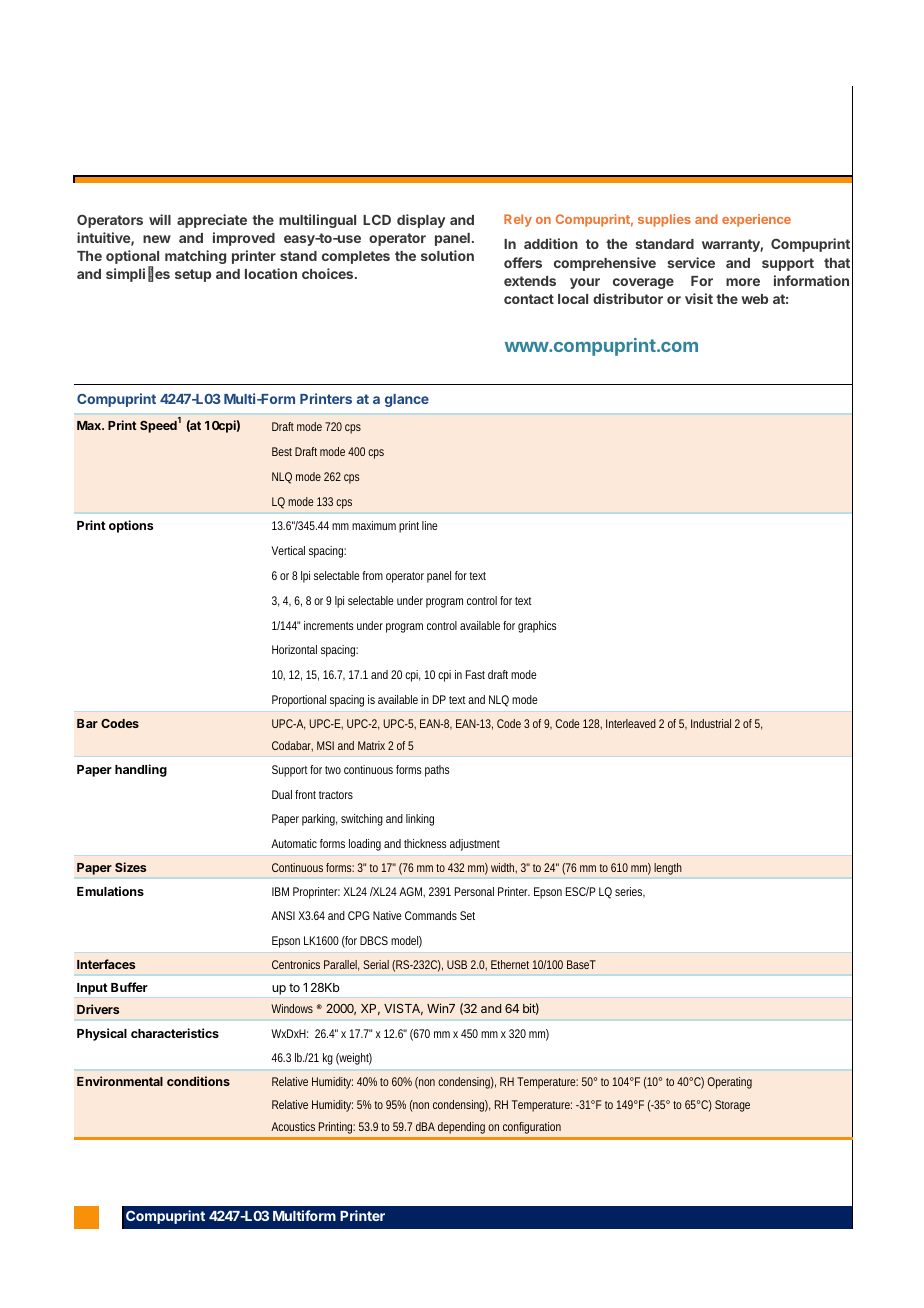 This page has height=1308, width=924. What do you see at coordinates (475, 674) in the page?
I see `Fast` at bounding box center [475, 674].
